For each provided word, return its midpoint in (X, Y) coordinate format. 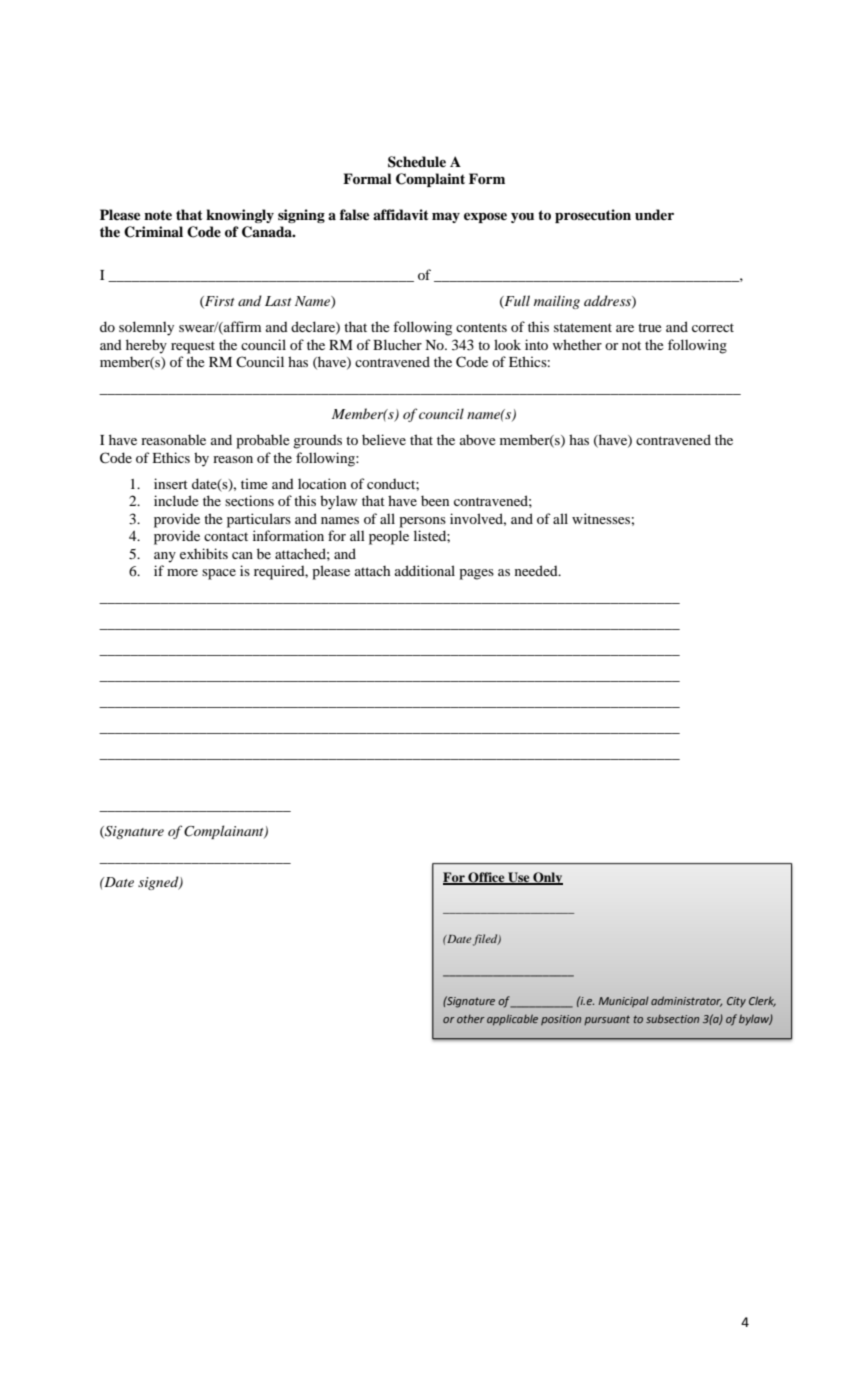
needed (537, 570)
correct (713, 327)
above (477, 439)
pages (476, 574)
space (219, 574)
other (471, 1018)
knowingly (240, 216)
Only (547, 878)
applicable (512, 1020)
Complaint (430, 180)
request (193, 347)
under (654, 214)
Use (519, 878)
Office (486, 878)
